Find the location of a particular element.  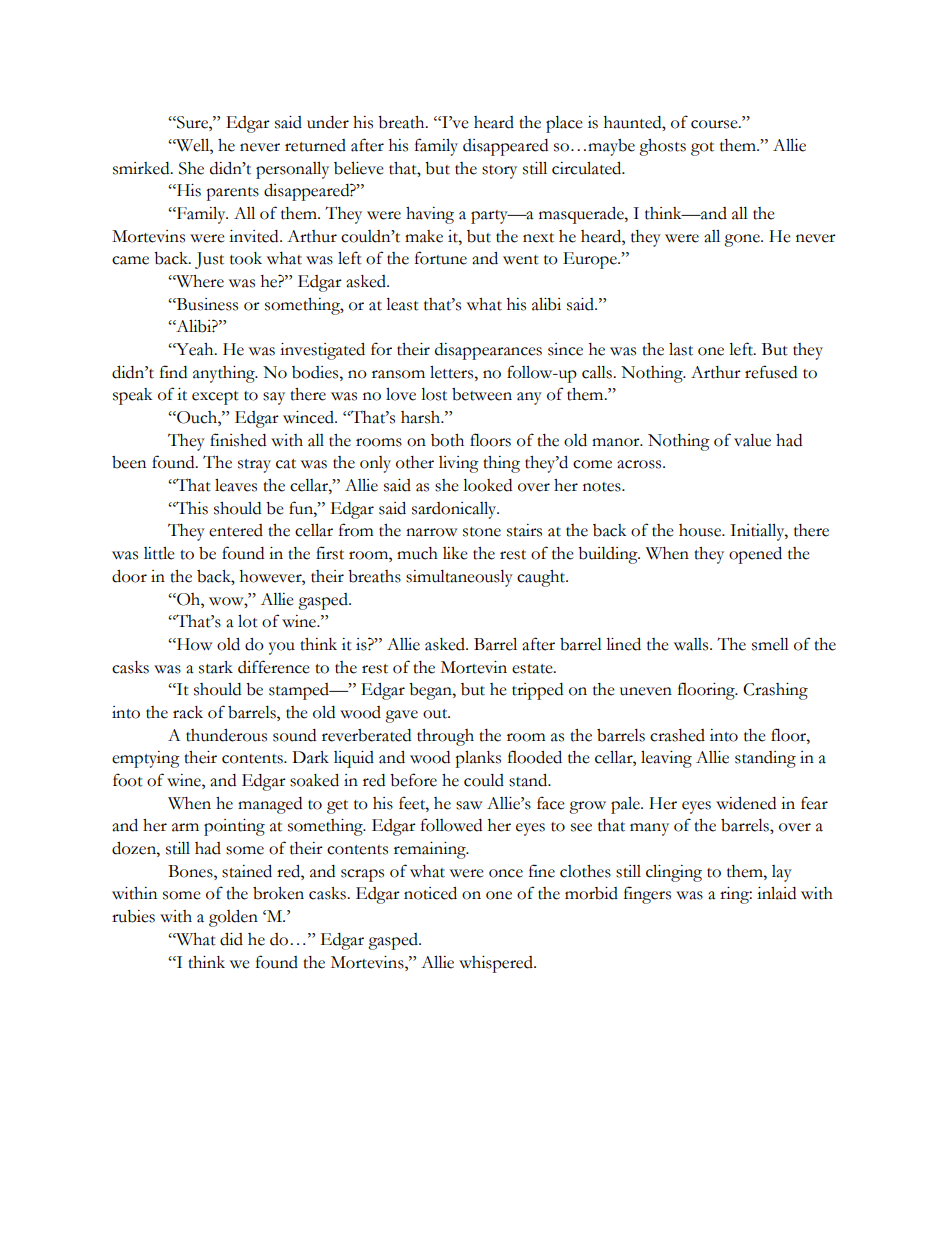

got is located at coordinates (702, 149).
